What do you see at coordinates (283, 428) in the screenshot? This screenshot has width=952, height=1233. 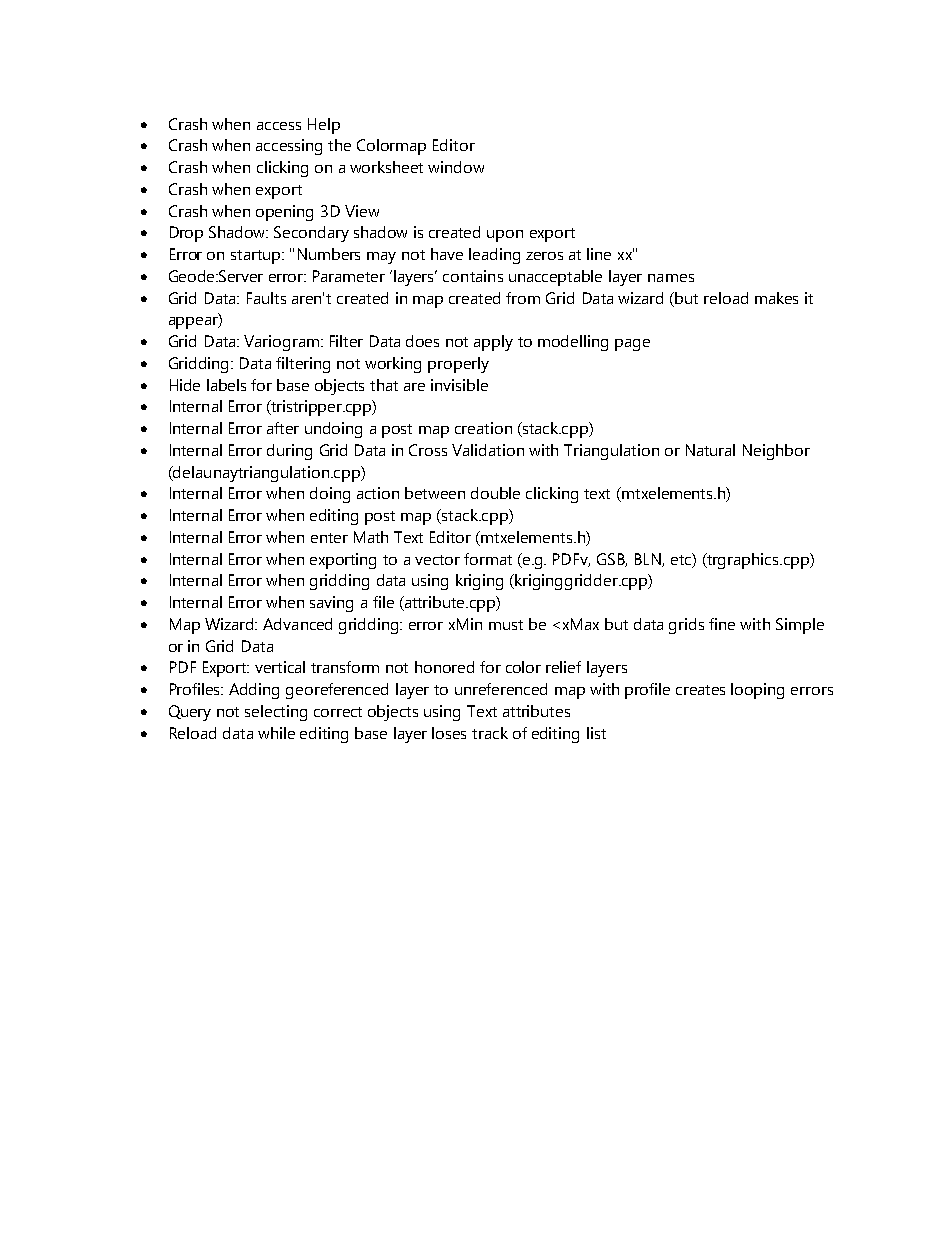 I see `after` at bounding box center [283, 428].
